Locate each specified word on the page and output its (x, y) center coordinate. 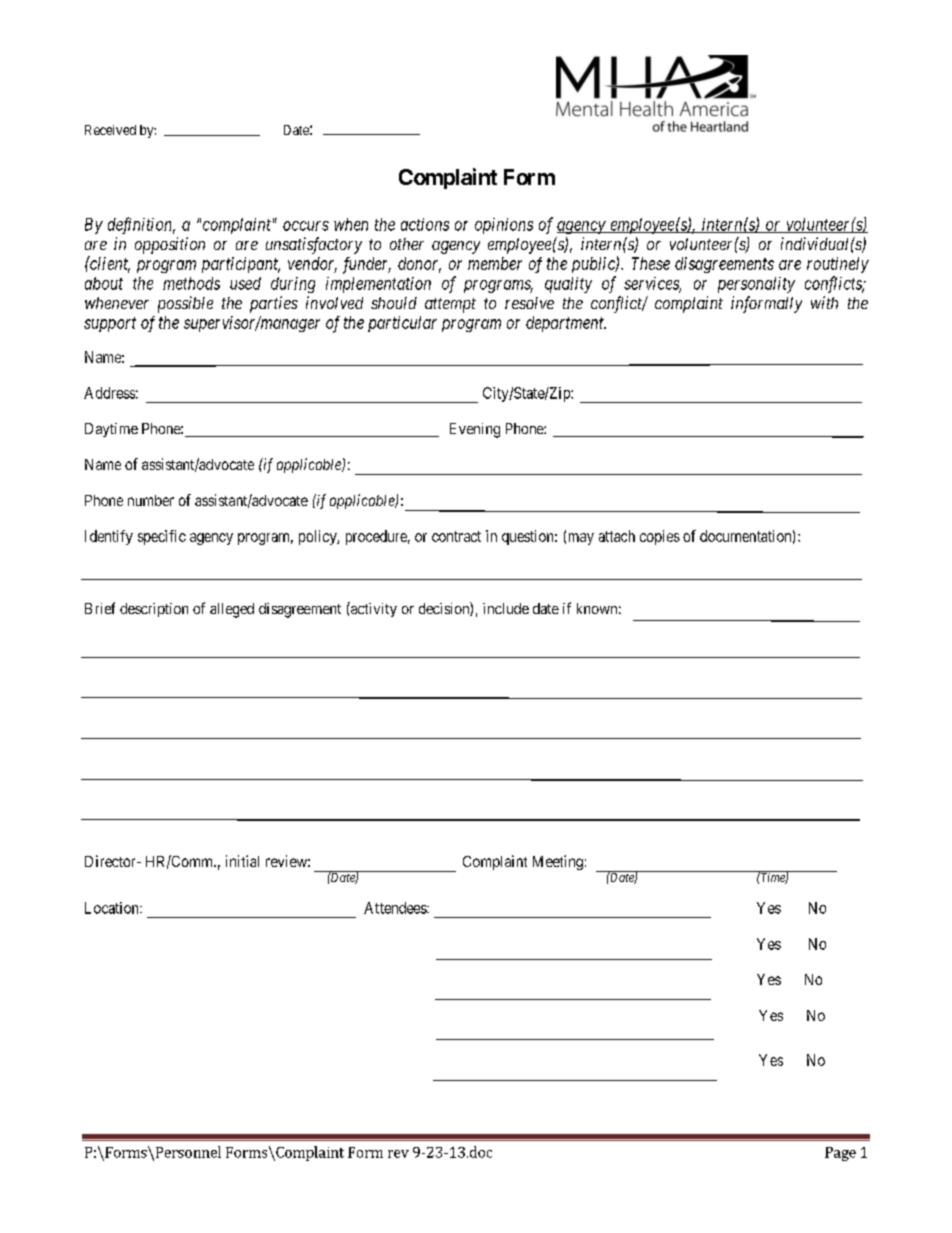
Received (110, 130)
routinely (838, 265)
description (154, 610)
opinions (504, 226)
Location (113, 908)
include (506, 608)
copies (660, 537)
